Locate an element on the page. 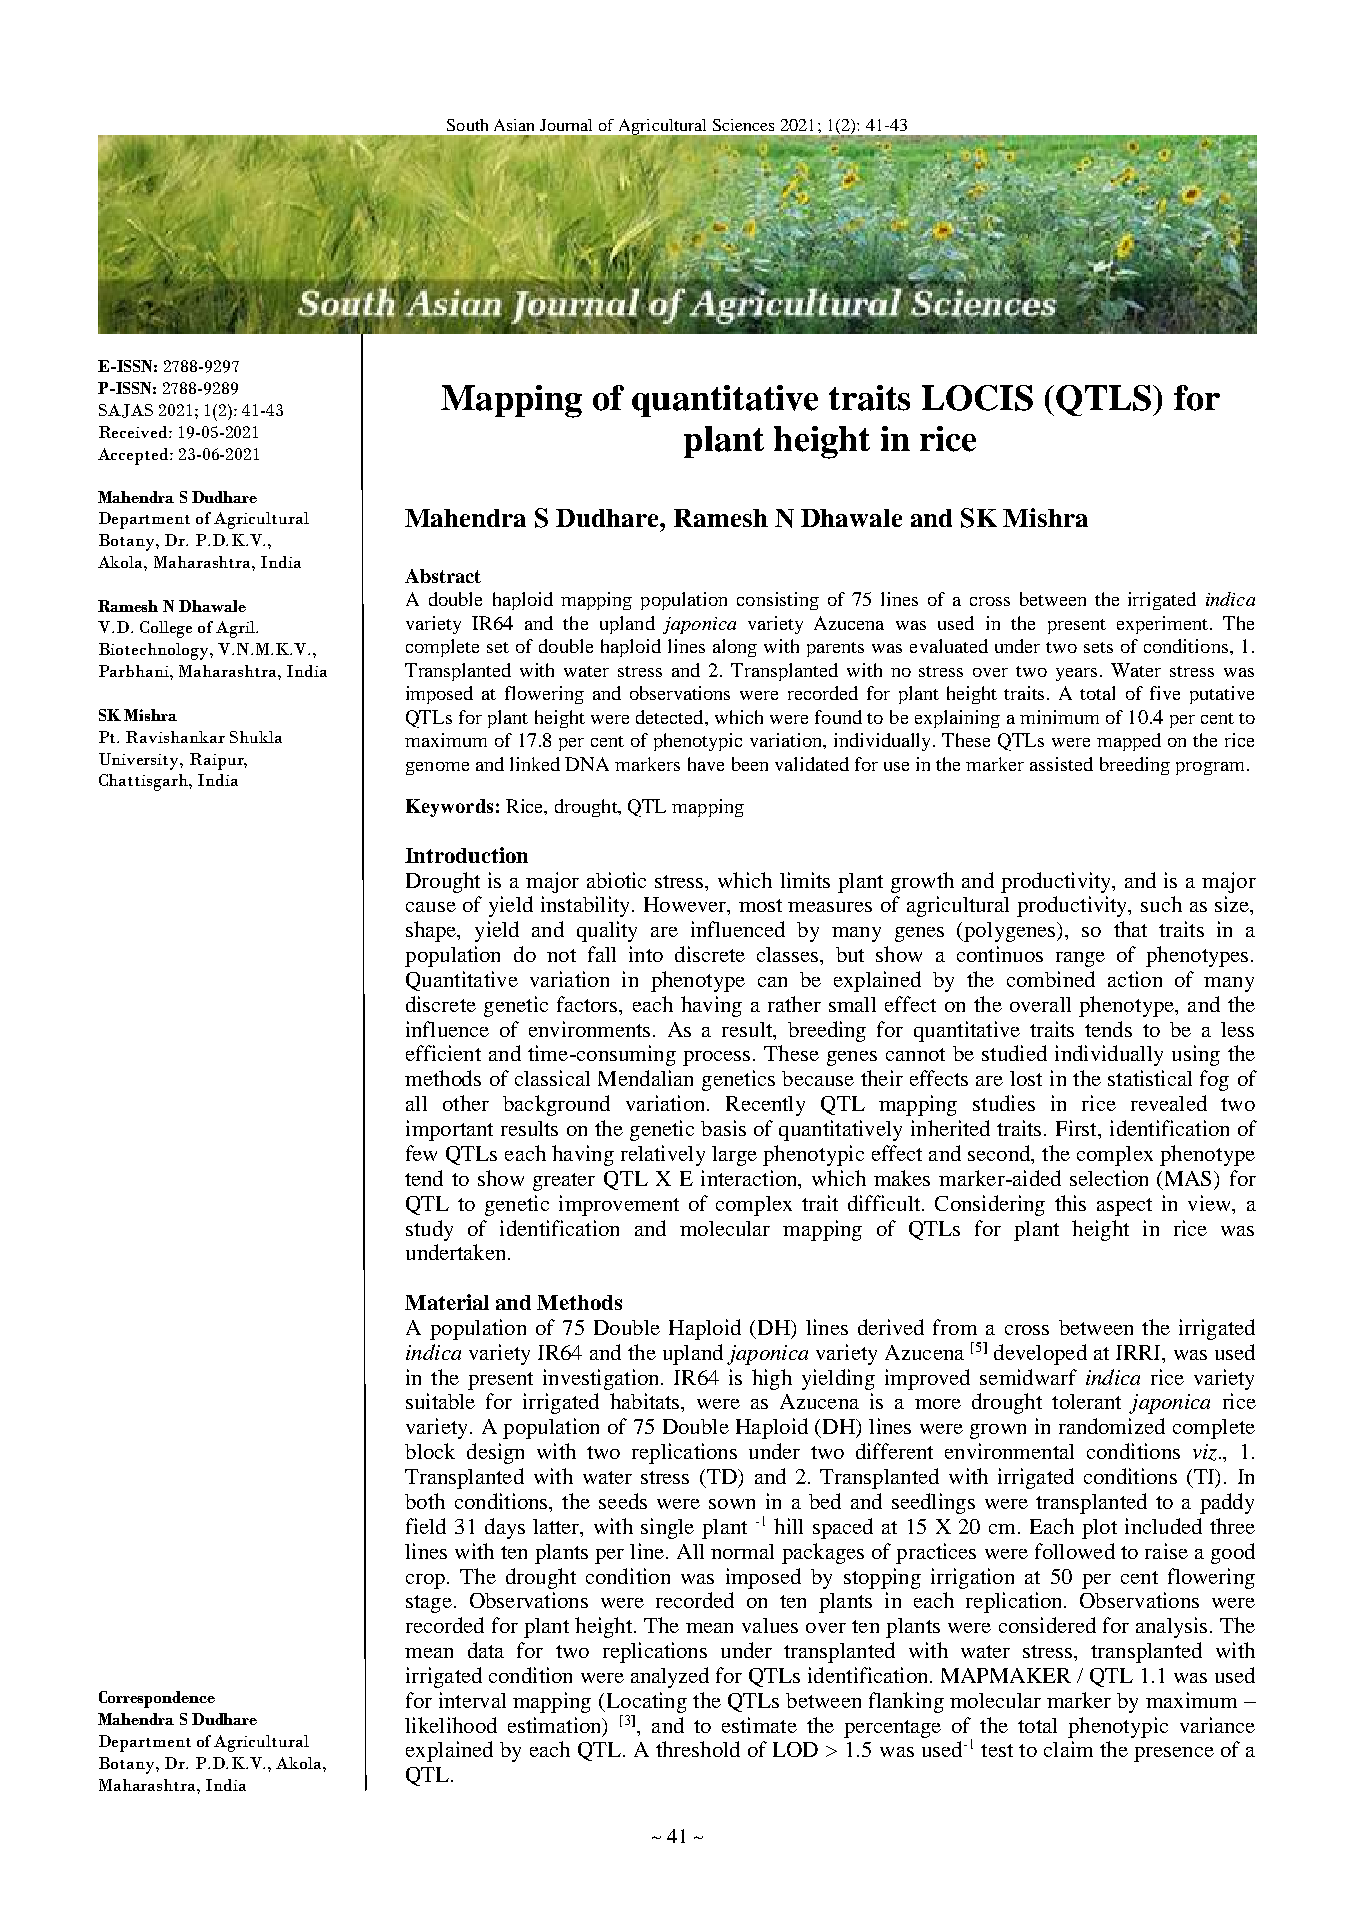 This image has height=1915, width=1355. Locating is located at coordinates (645, 1702).
